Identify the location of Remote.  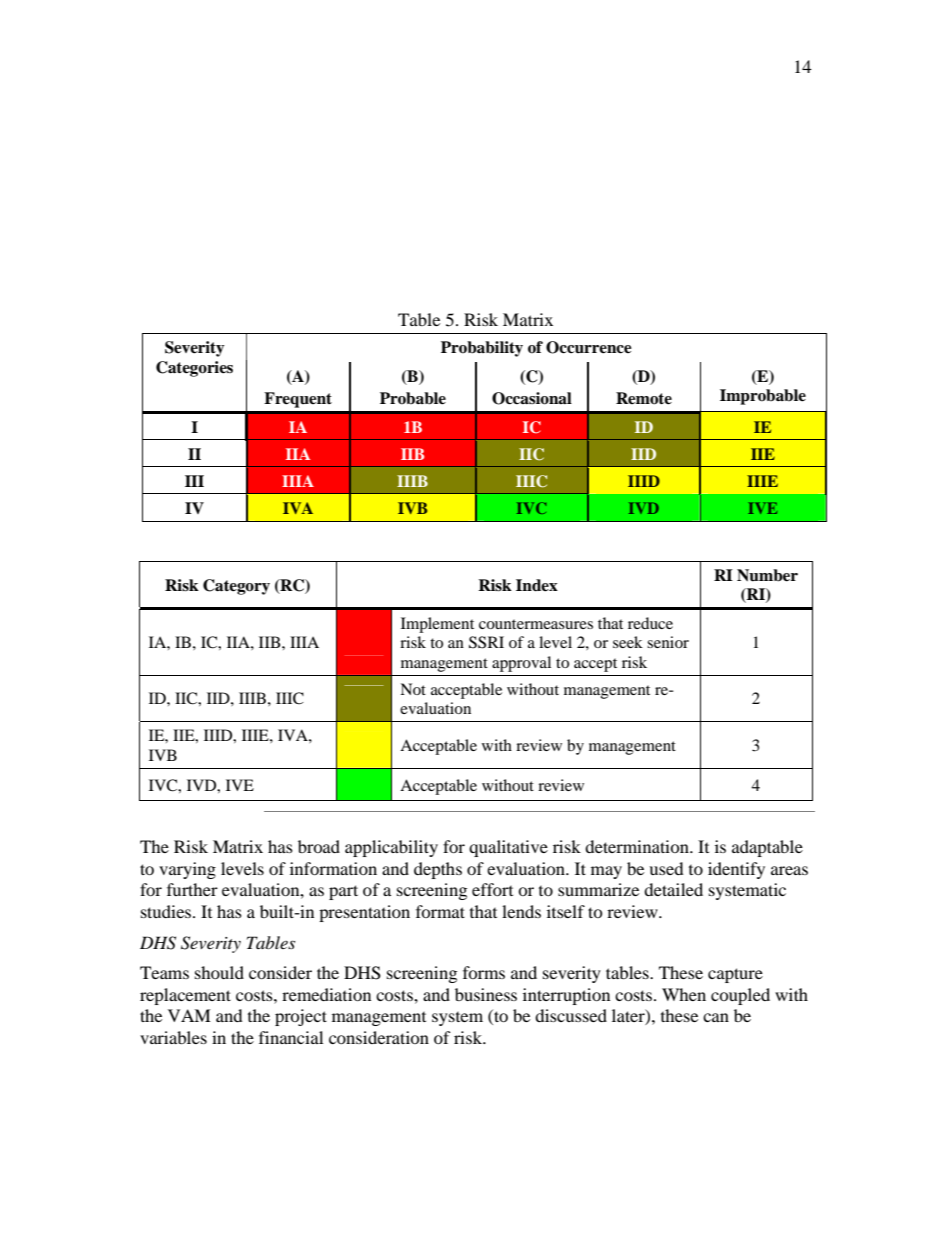
(644, 398).
